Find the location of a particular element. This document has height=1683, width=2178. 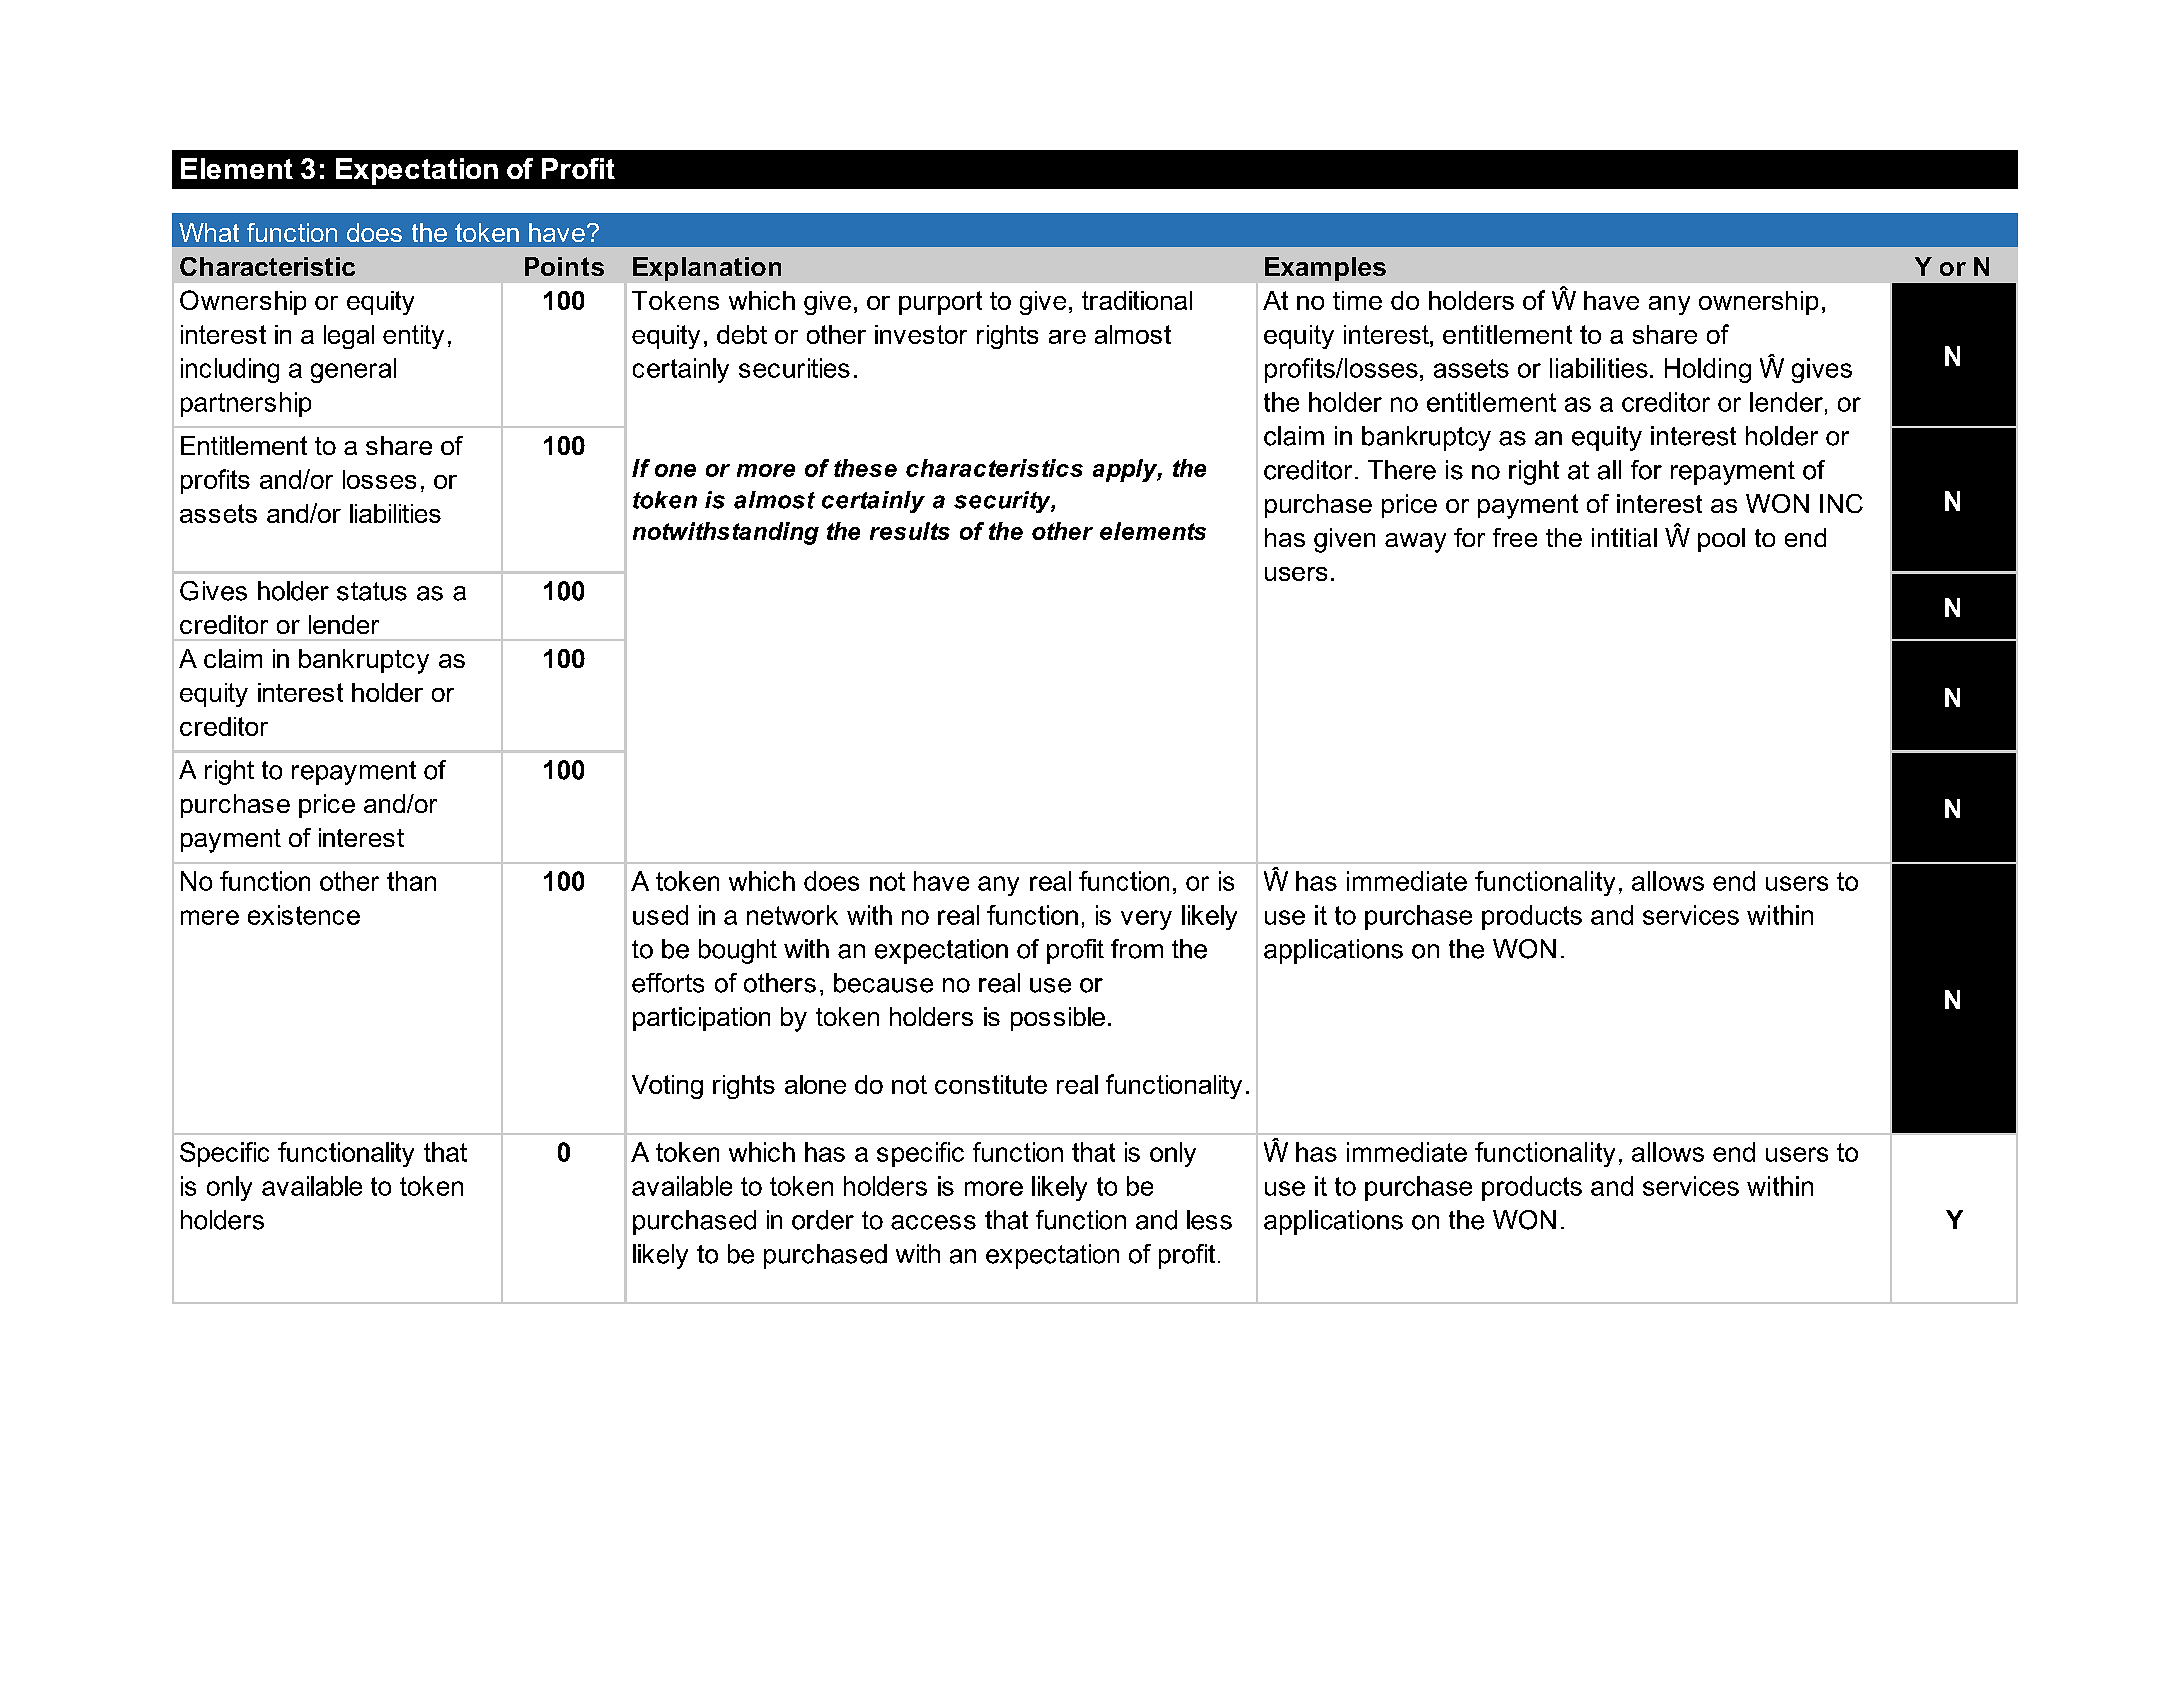

network is located at coordinates (792, 915).
